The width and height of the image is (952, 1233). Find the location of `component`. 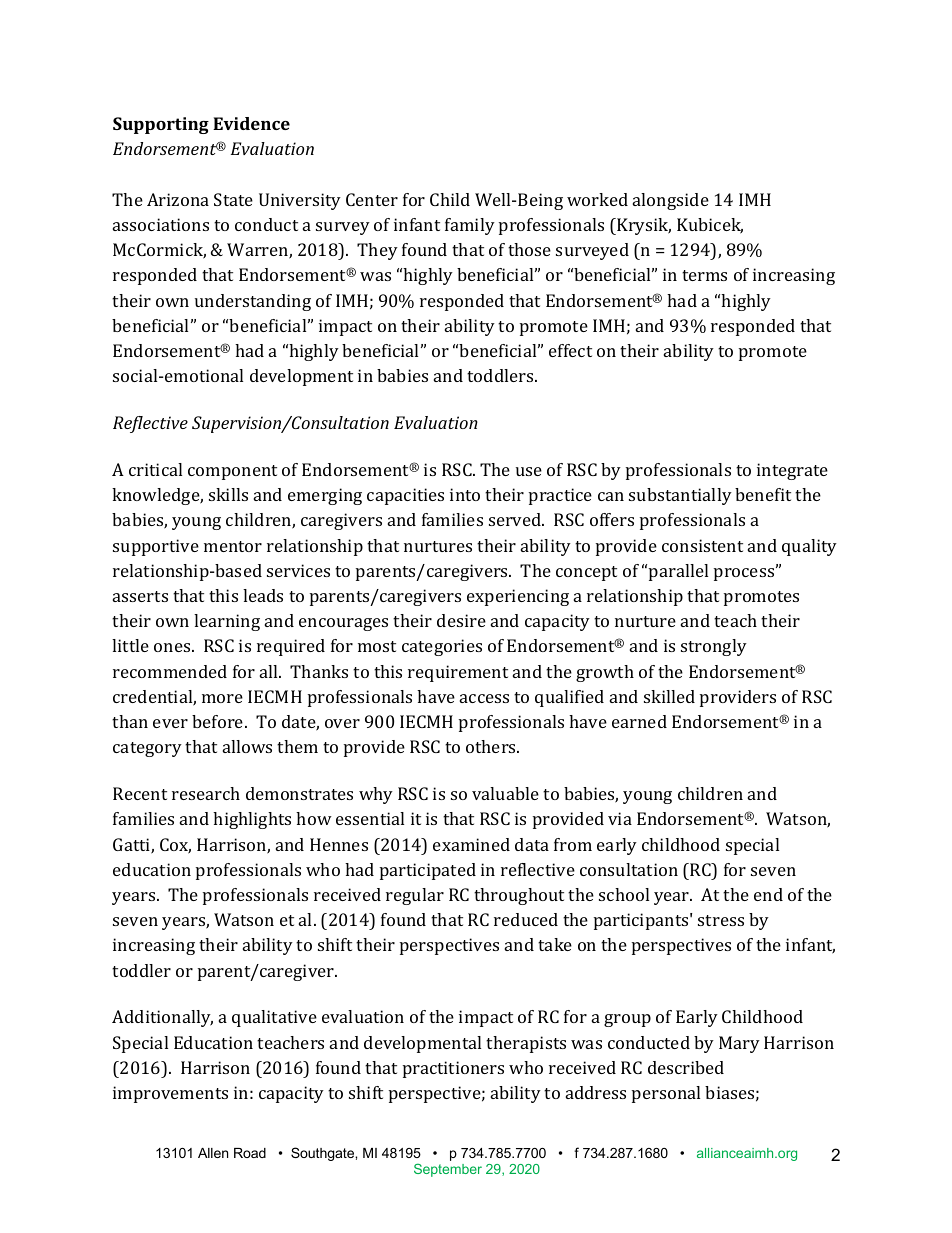

component is located at coordinates (232, 472).
